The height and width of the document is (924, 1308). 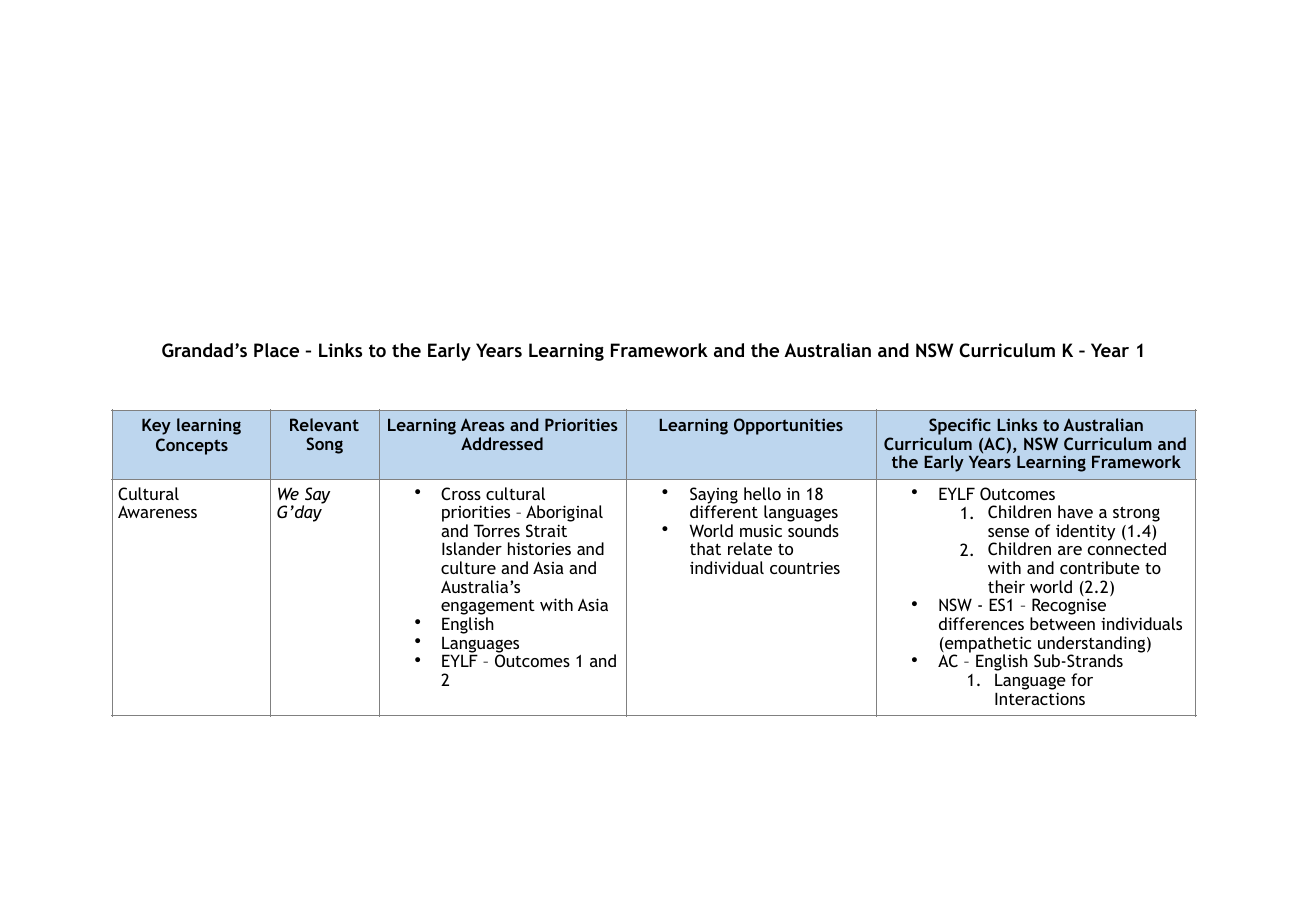 What do you see at coordinates (960, 428) in the document?
I see `Specific` at bounding box center [960, 428].
